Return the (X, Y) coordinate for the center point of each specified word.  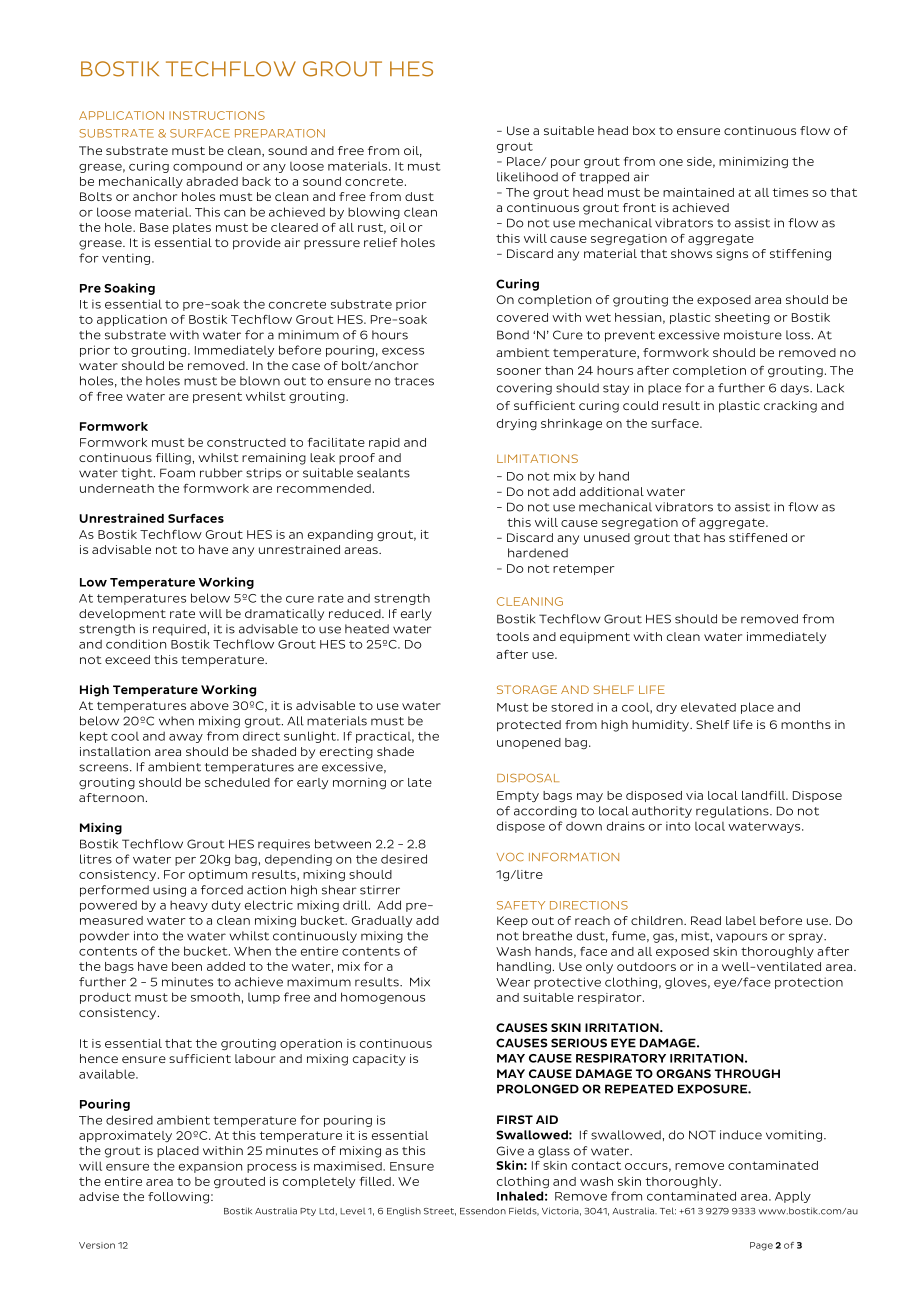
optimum (218, 875)
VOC (510, 857)
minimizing (753, 162)
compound (207, 167)
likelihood (527, 177)
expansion (210, 1167)
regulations (733, 812)
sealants (383, 473)
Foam (177, 473)
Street (440, 1212)
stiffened (758, 537)
